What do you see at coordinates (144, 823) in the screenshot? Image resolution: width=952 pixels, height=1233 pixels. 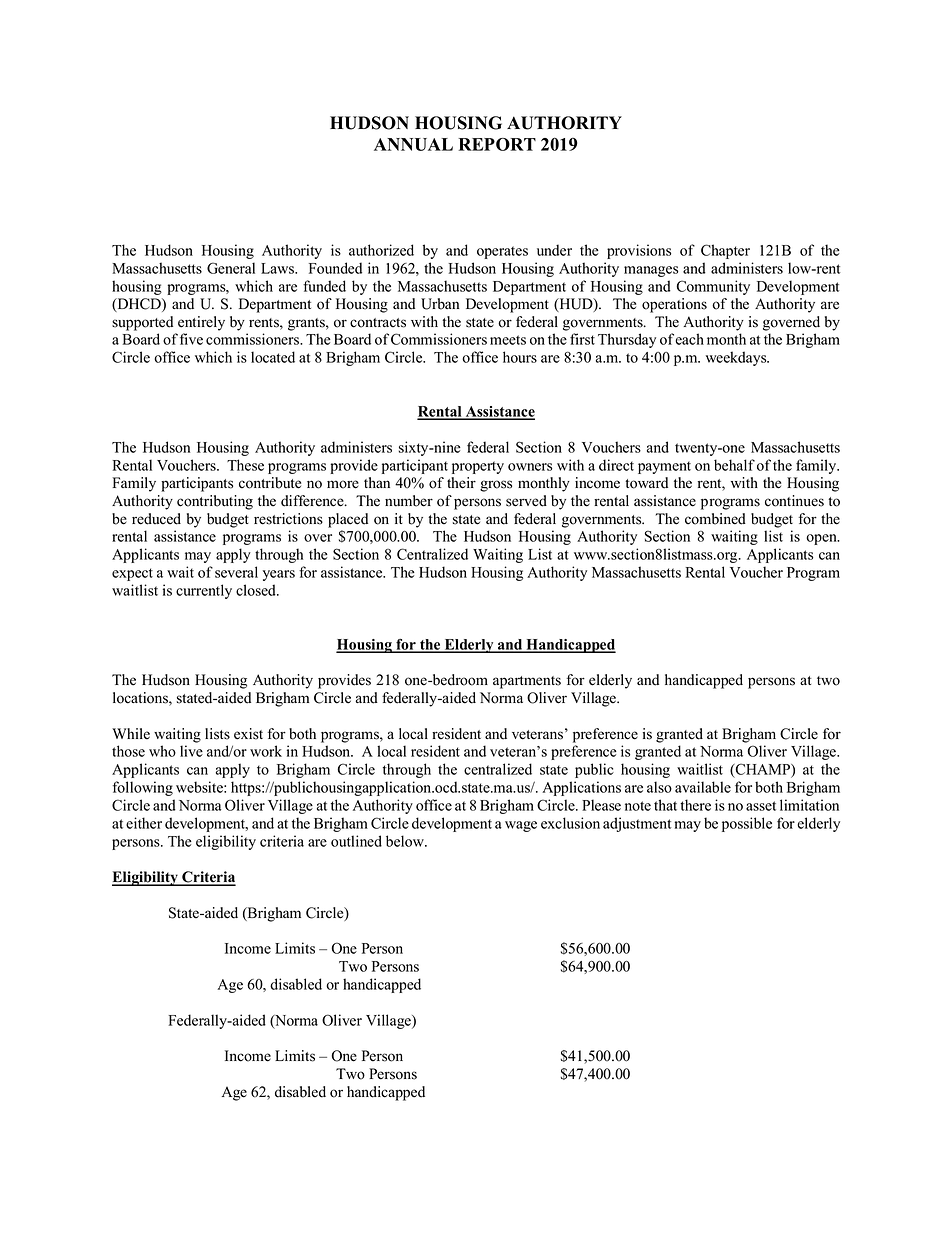 I see `either` at bounding box center [144, 823].
